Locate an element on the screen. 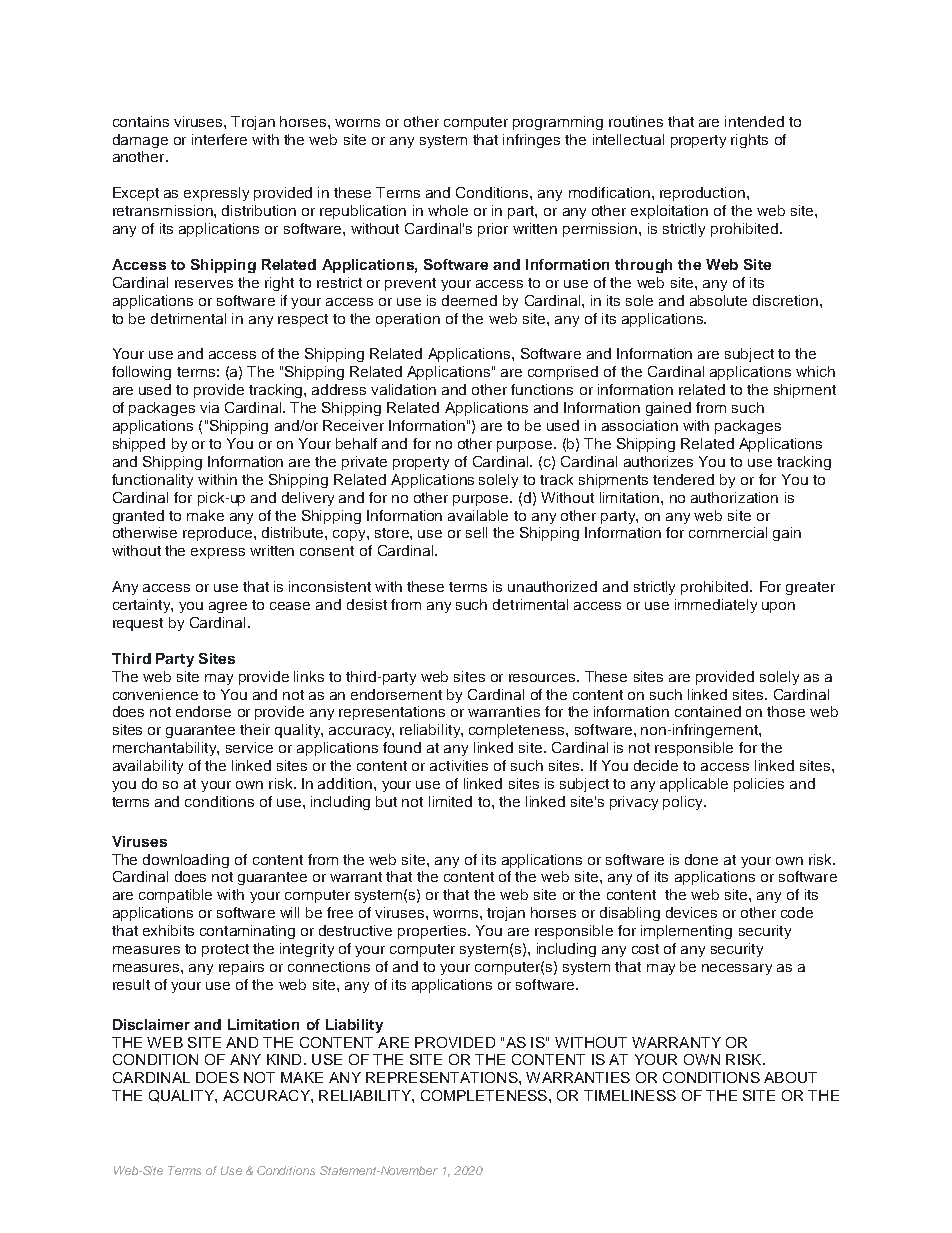  downloading is located at coordinates (186, 861).
